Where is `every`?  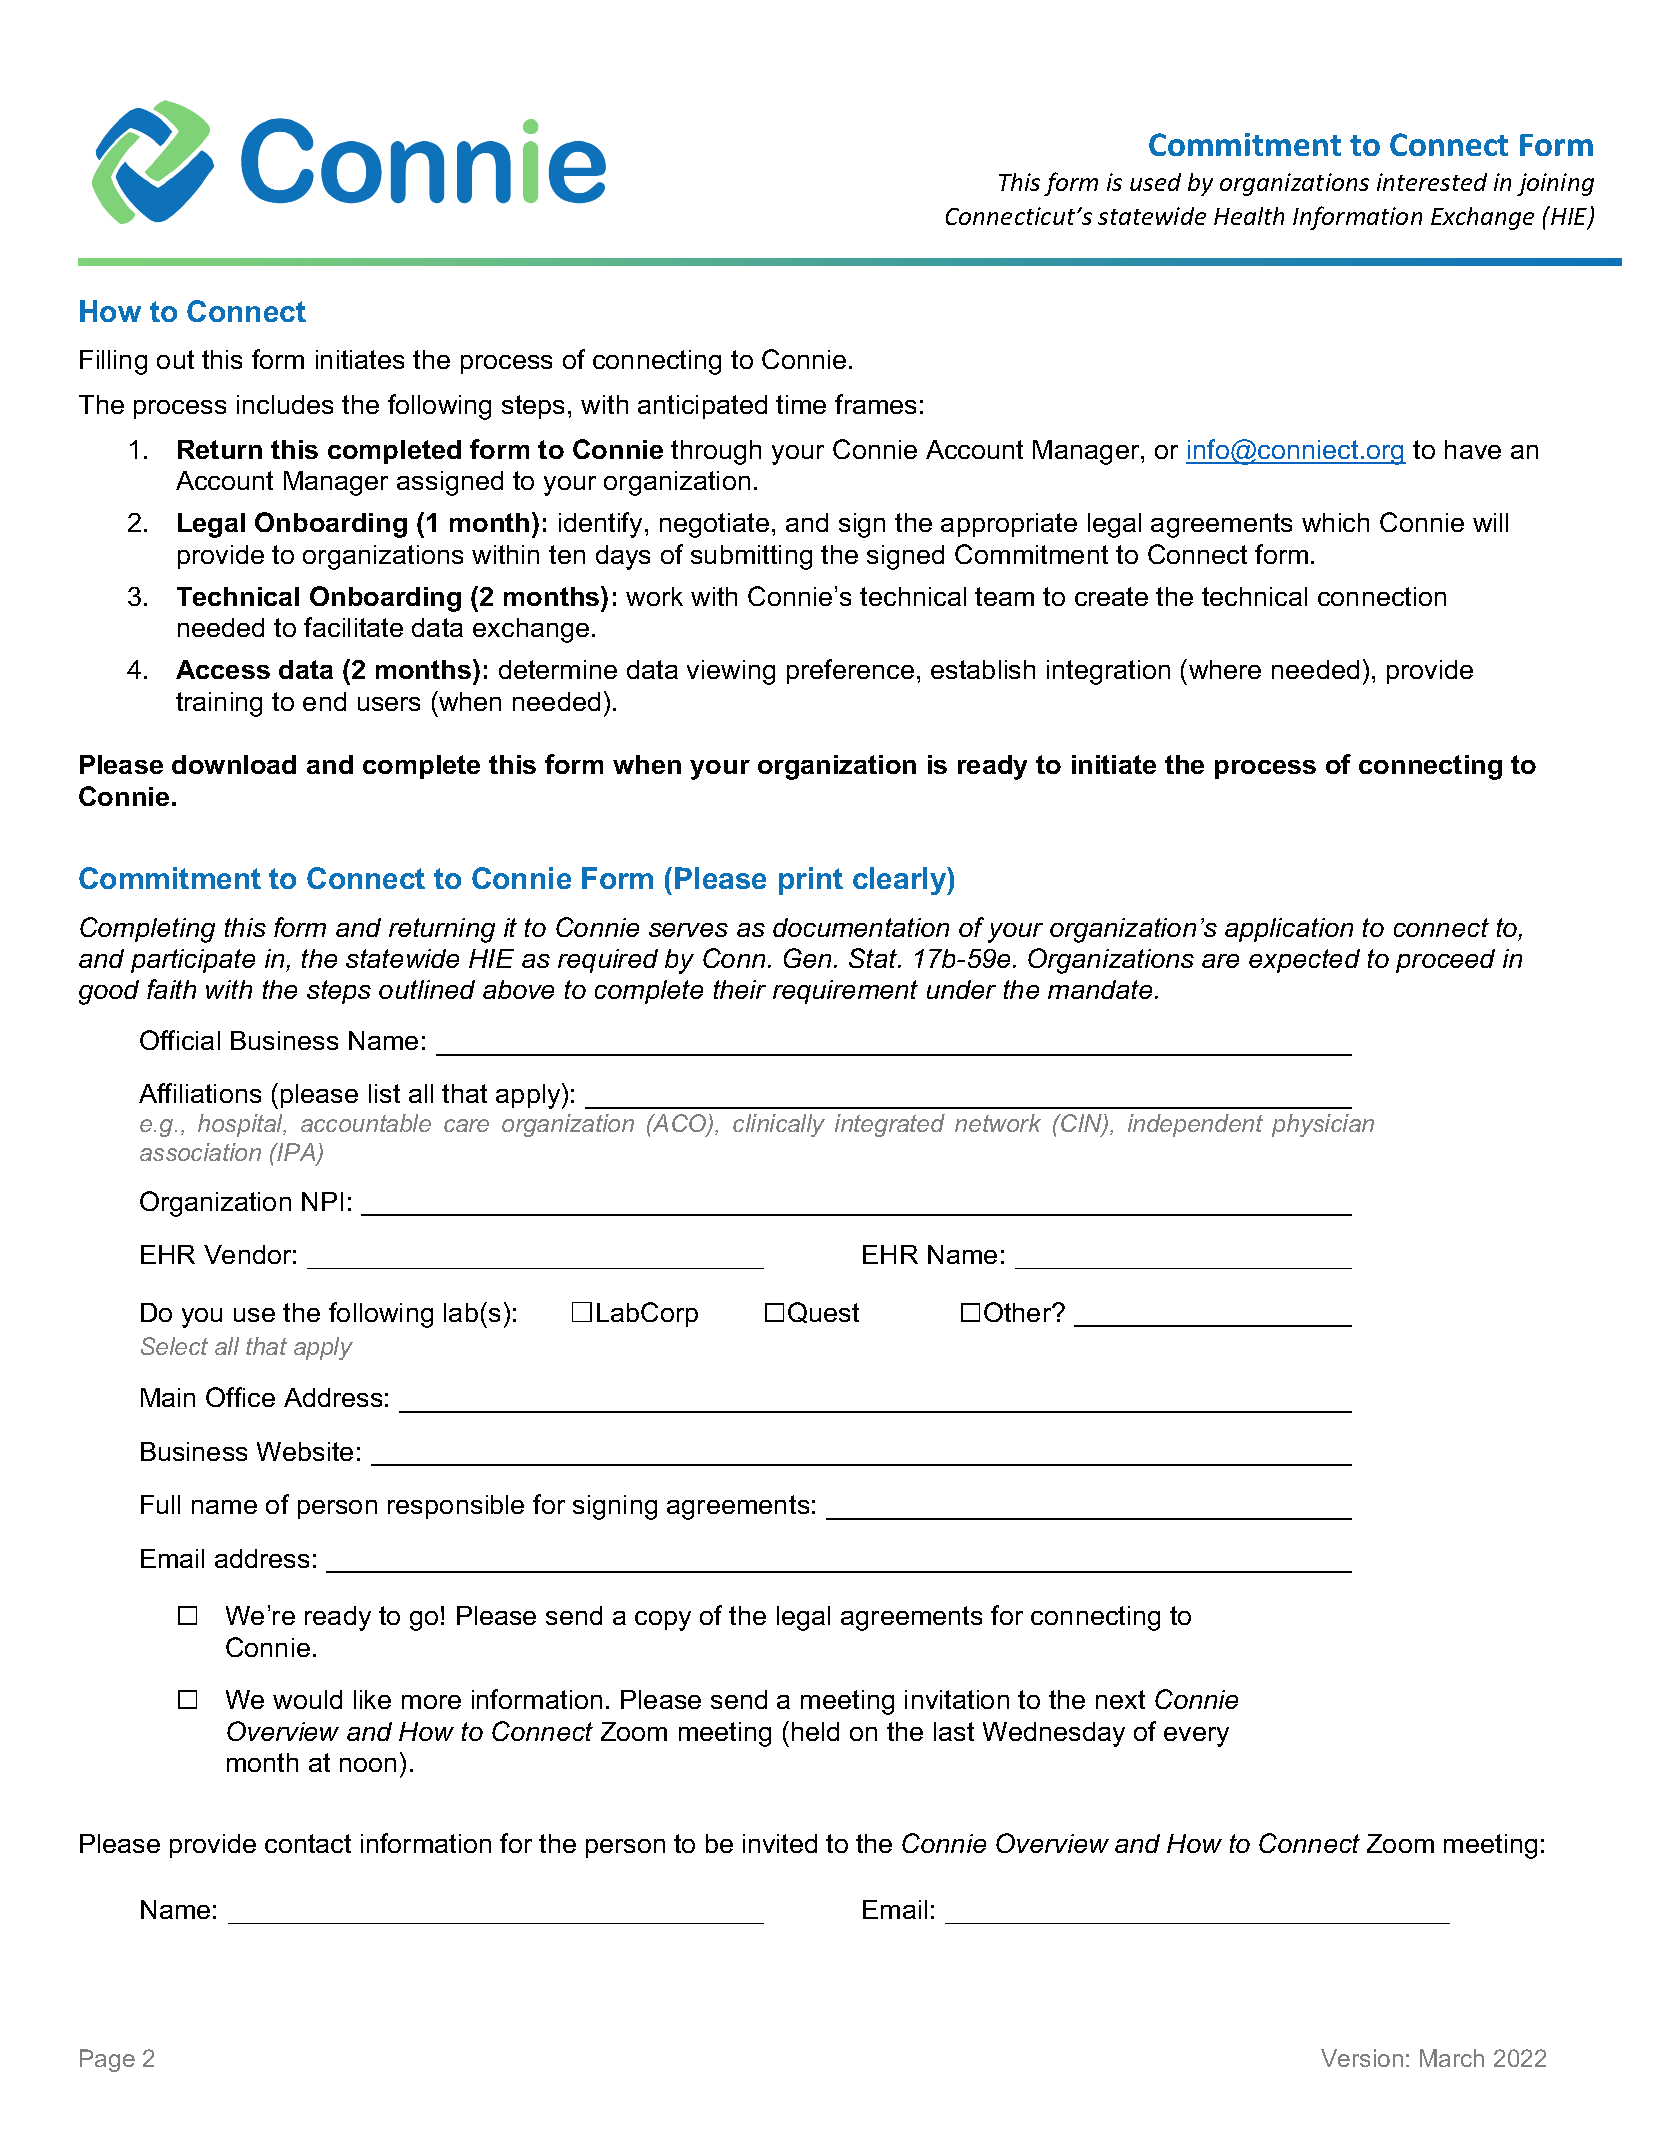
every is located at coordinates (1196, 1737).
